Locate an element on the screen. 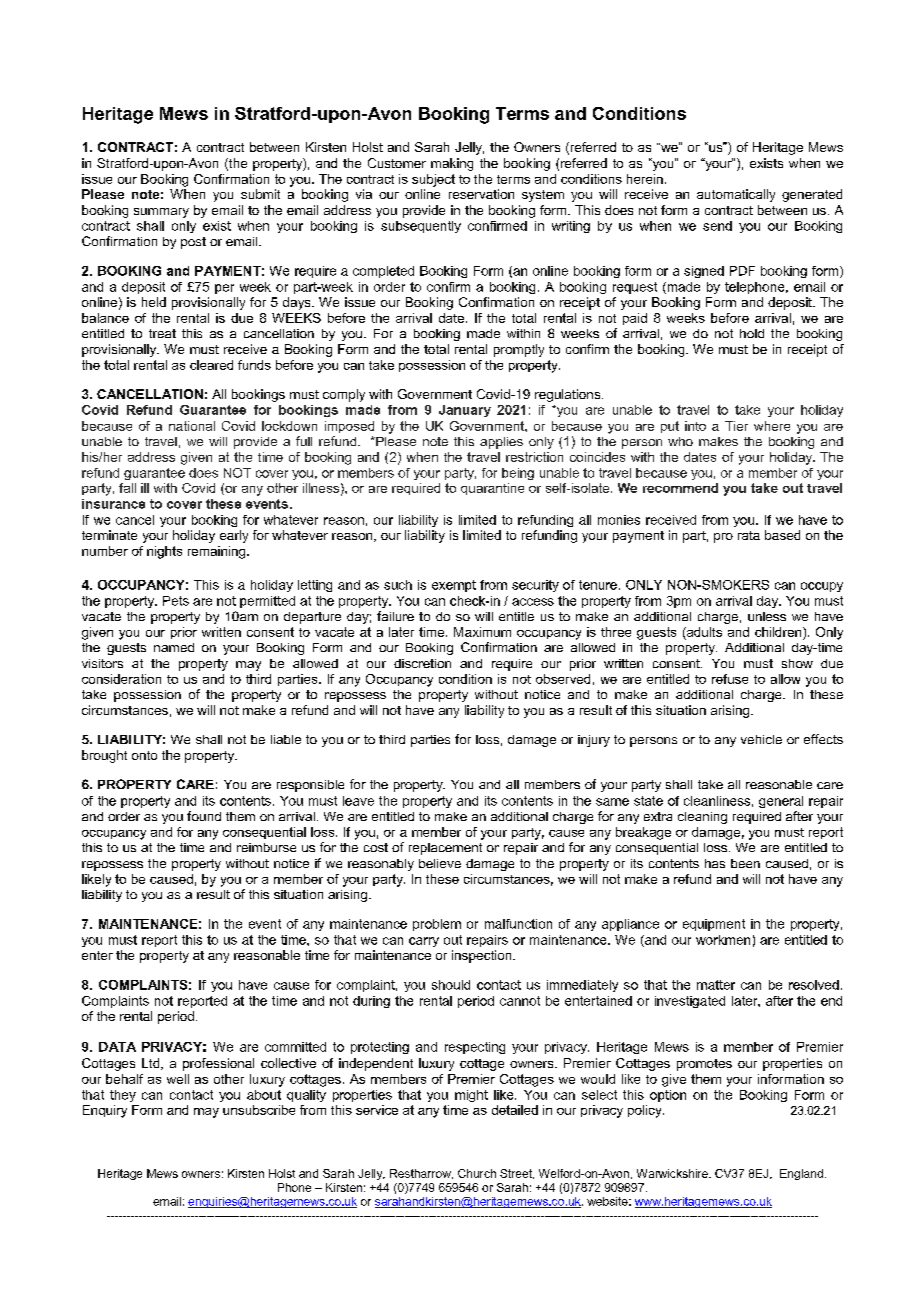 Image resolution: width=924 pixels, height=1308 pixels. reservation is located at coordinates (481, 194).
